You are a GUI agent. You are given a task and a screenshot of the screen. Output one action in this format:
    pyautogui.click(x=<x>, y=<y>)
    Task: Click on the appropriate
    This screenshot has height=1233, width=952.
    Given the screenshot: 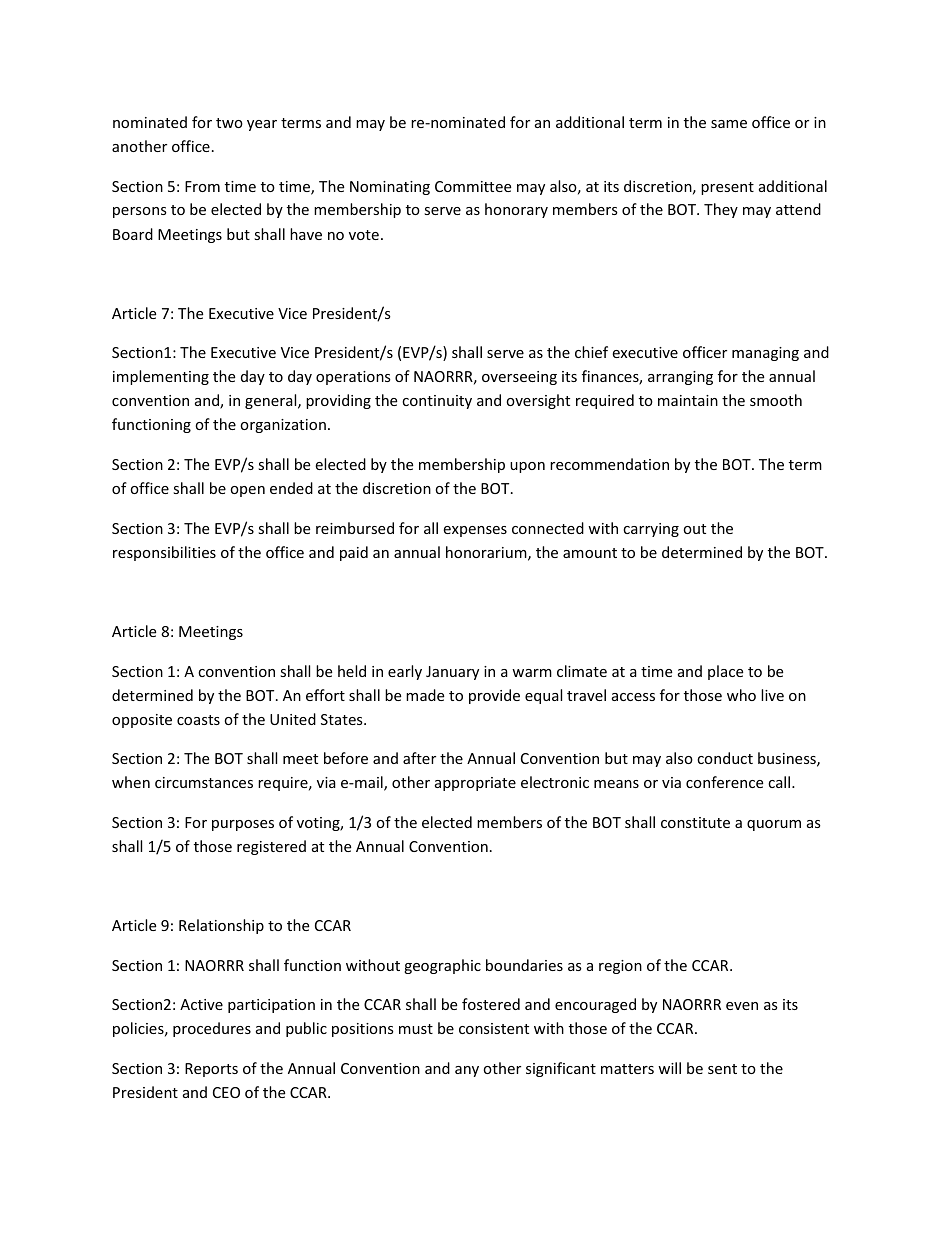 What is the action you would take?
    pyautogui.click(x=475, y=784)
